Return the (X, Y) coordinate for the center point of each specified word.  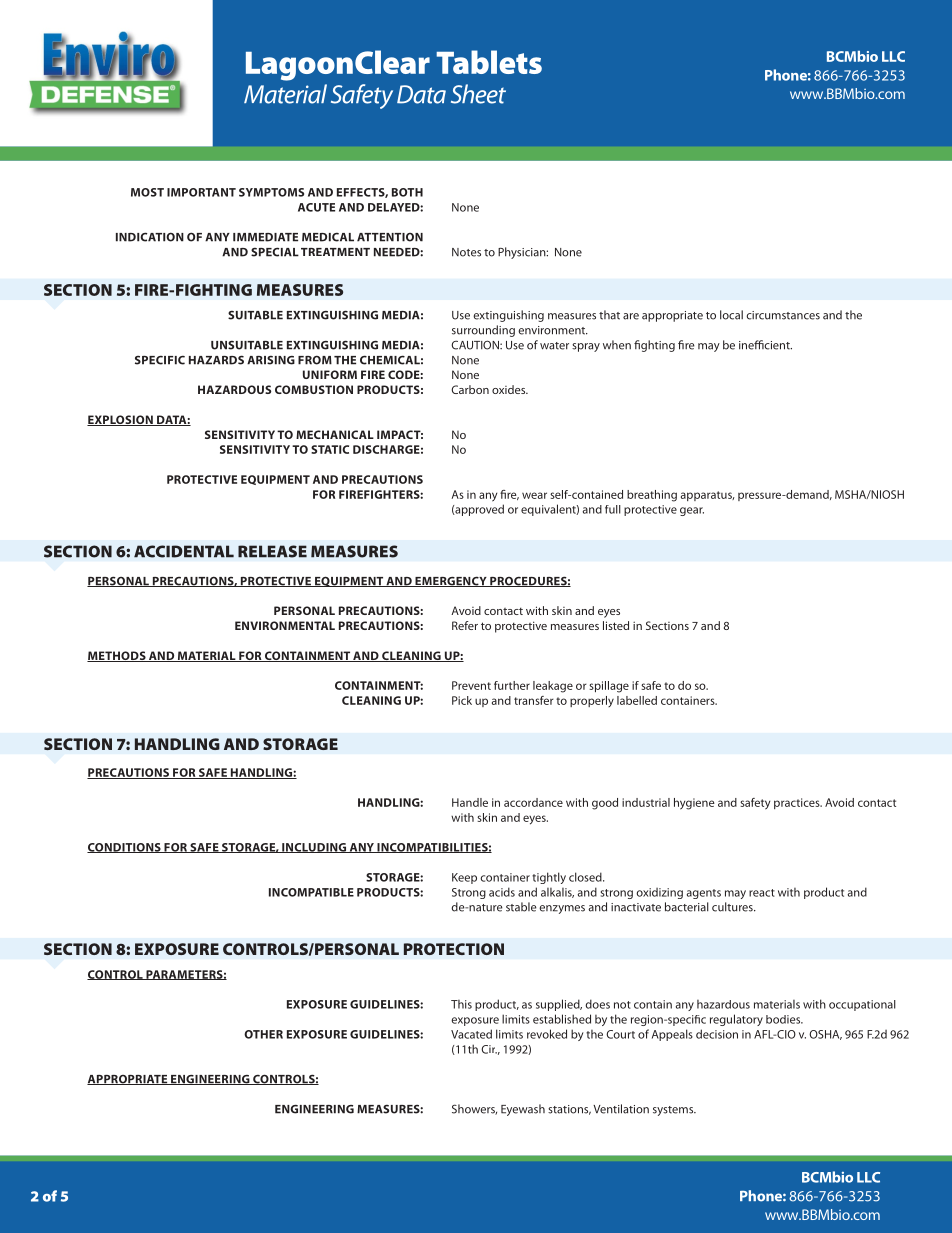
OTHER (263, 1034)
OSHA (825, 1035)
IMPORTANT (201, 192)
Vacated (471, 1034)
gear (692, 511)
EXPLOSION (121, 420)
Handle (470, 802)
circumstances (783, 315)
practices (798, 803)
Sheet (478, 94)
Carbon (470, 389)
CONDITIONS (125, 848)
